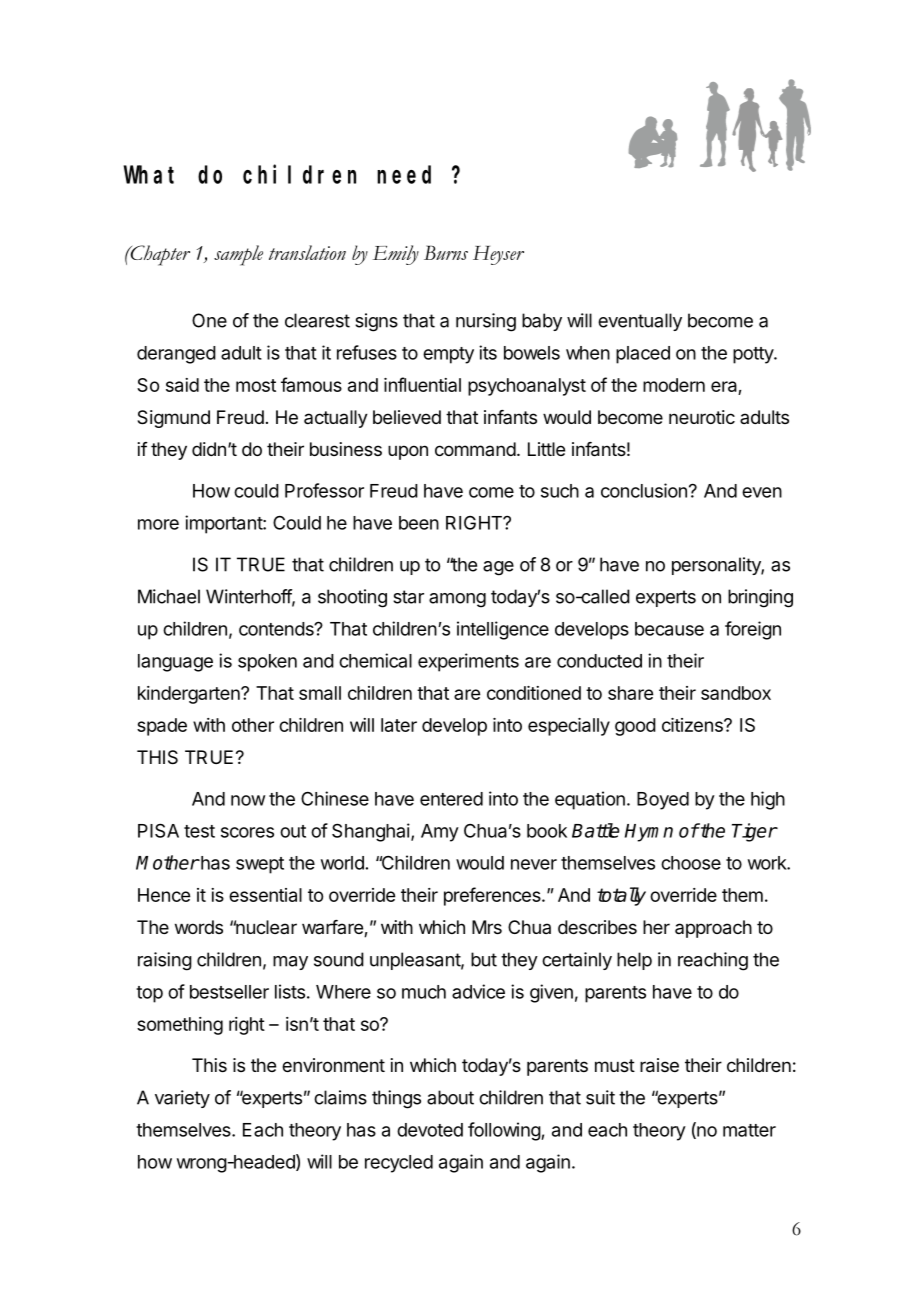 This screenshot has height=1308, width=924. I want to click on words, so click(199, 927).
